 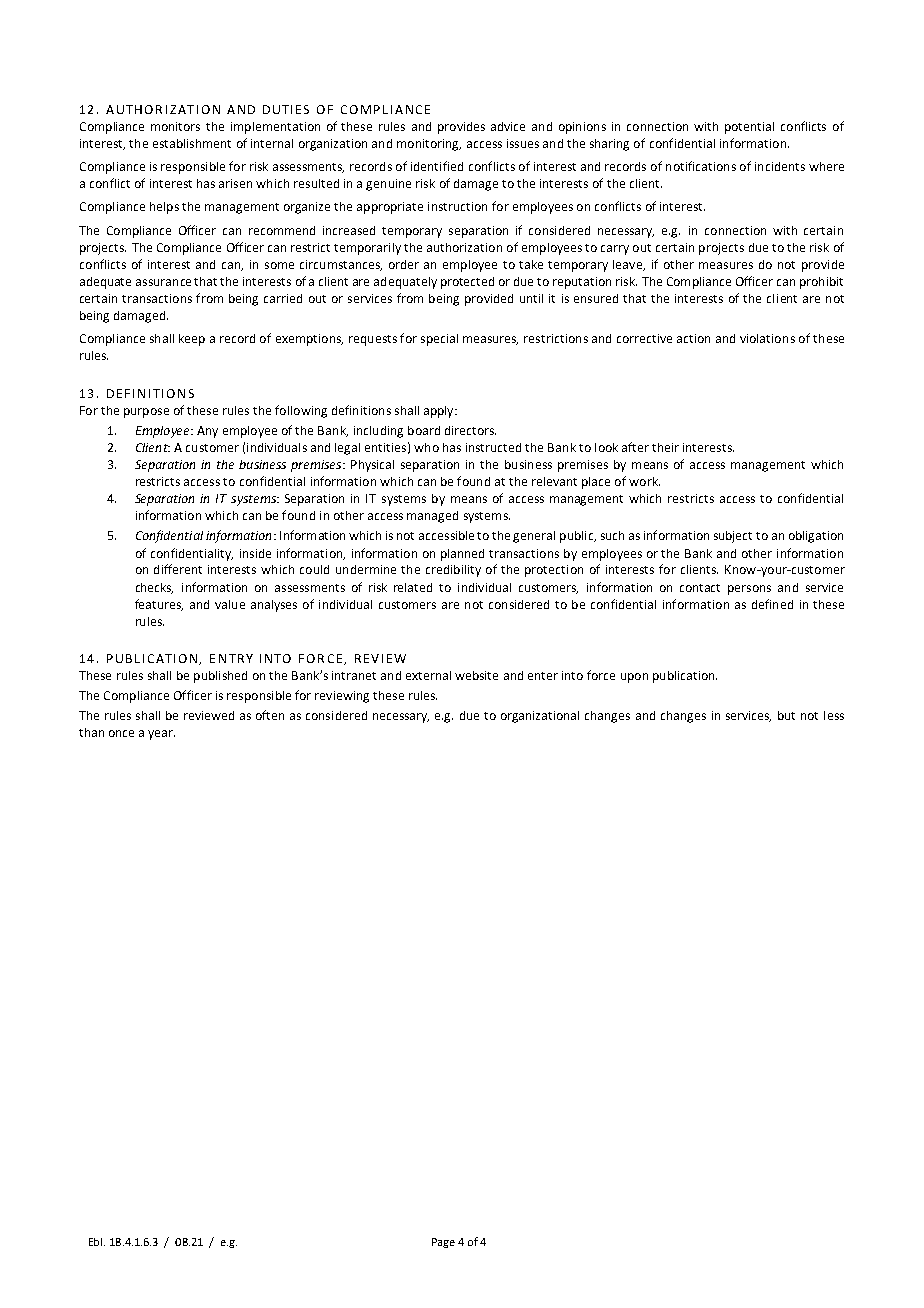 What do you see at coordinates (476, 675) in the document?
I see `website` at bounding box center [476, 675].
